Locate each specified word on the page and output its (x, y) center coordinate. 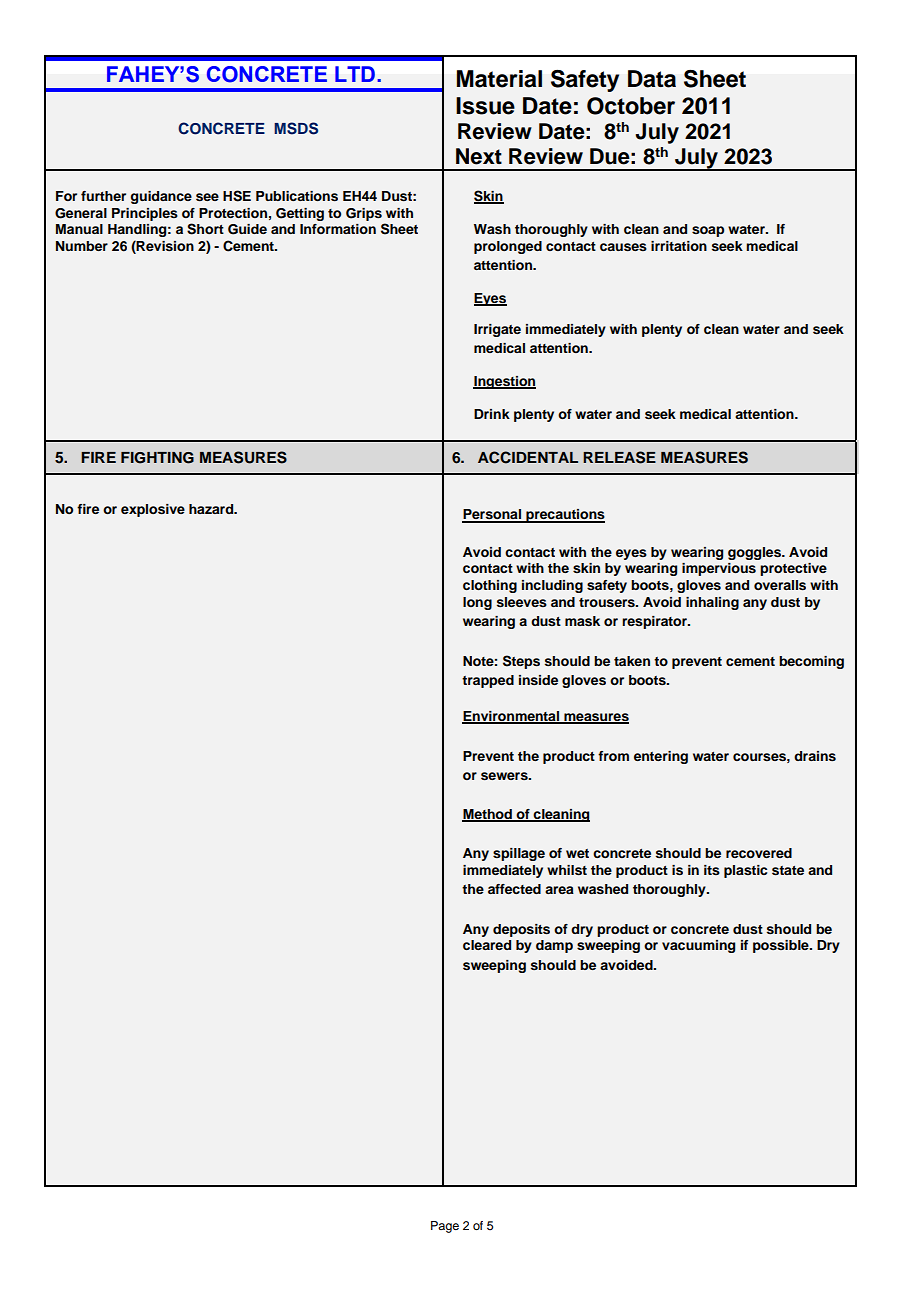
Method (488, 815)
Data (652, 79)
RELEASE (619, 457)
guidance (161, 197)
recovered (759, 853)
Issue (485, 106)
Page (445, 1227)
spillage (519, 854)
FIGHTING (157, 458)
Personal (493, 515)
